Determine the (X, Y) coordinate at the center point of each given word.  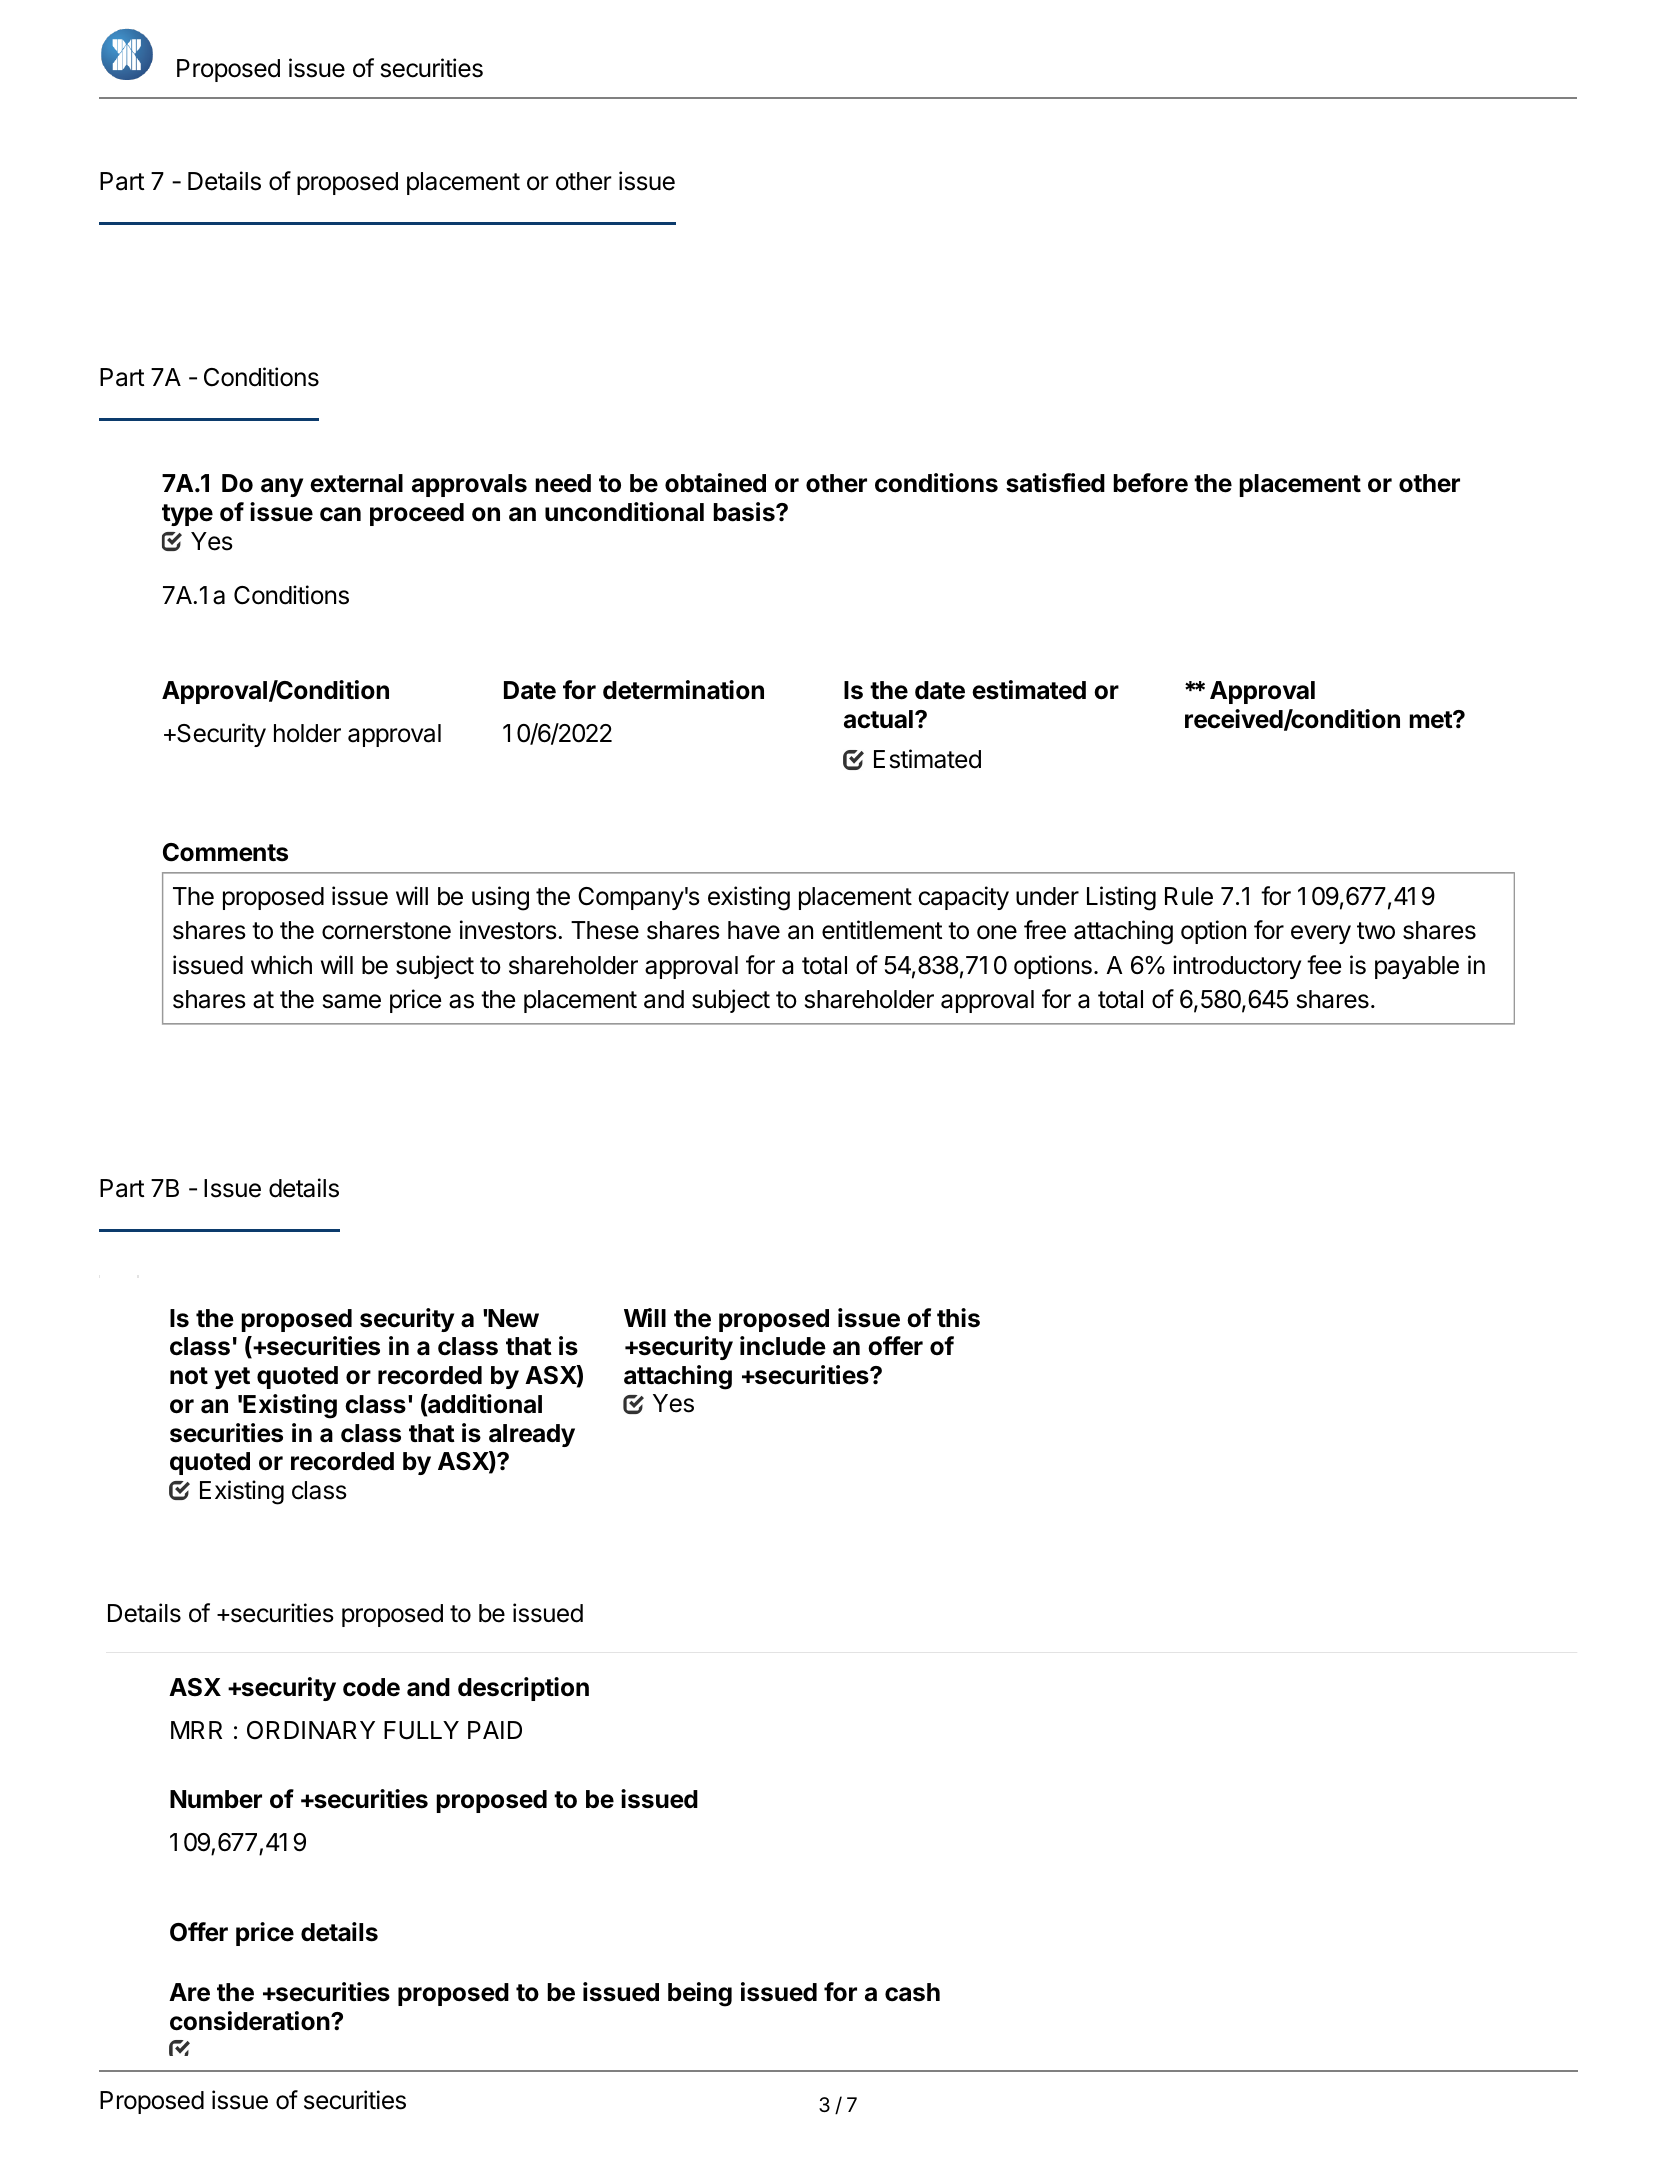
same (352, 1001)
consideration (251, 2021)
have (754, 930)
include (783, 1346)
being (700, 1994)
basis (745, 512)
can (340, 514)
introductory (1237, 967)
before (1150, 483)
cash (912, 1992)
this (958, 1318)
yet (232, 1378)
